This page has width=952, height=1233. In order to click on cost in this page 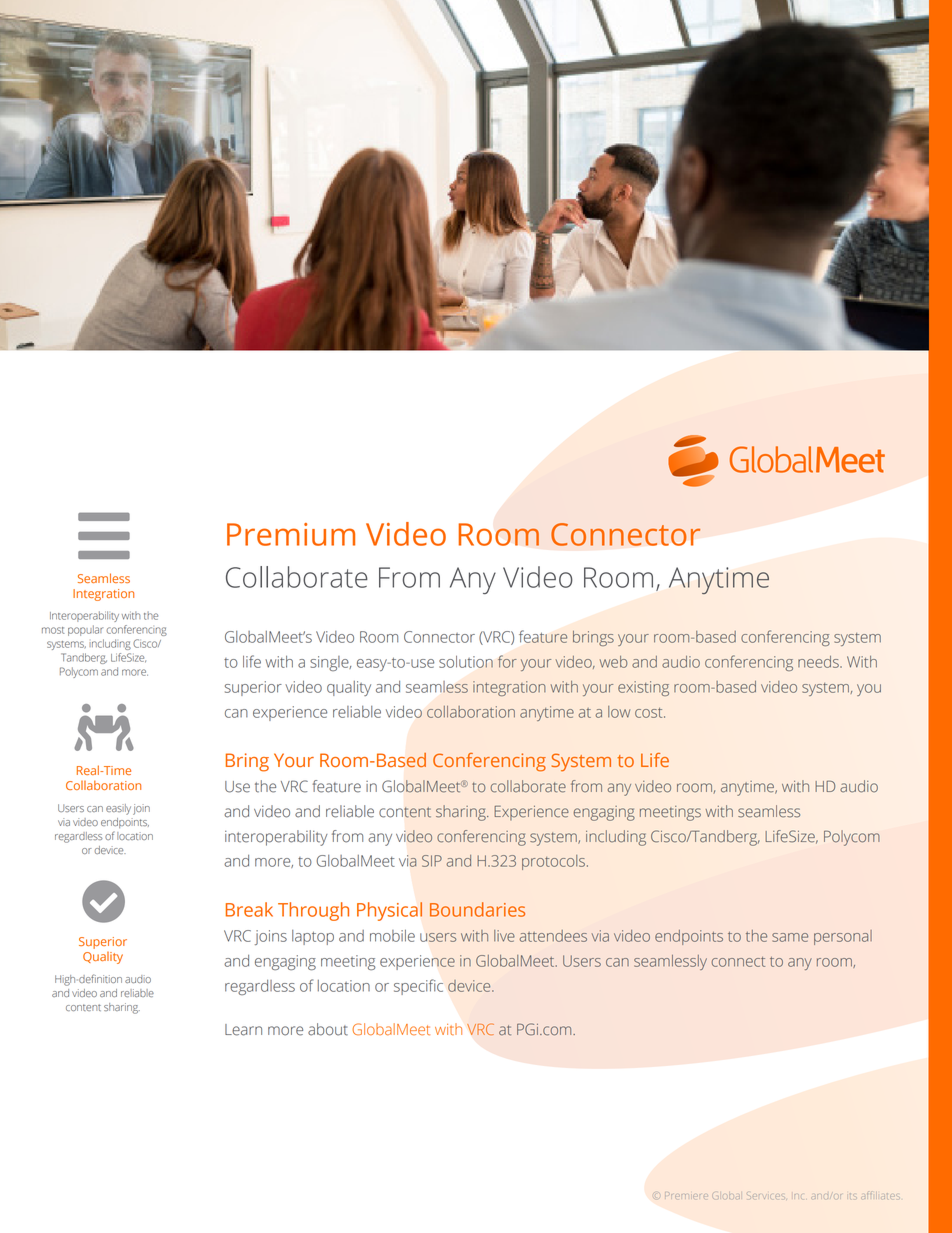, I will do `click(650, 713)`.
